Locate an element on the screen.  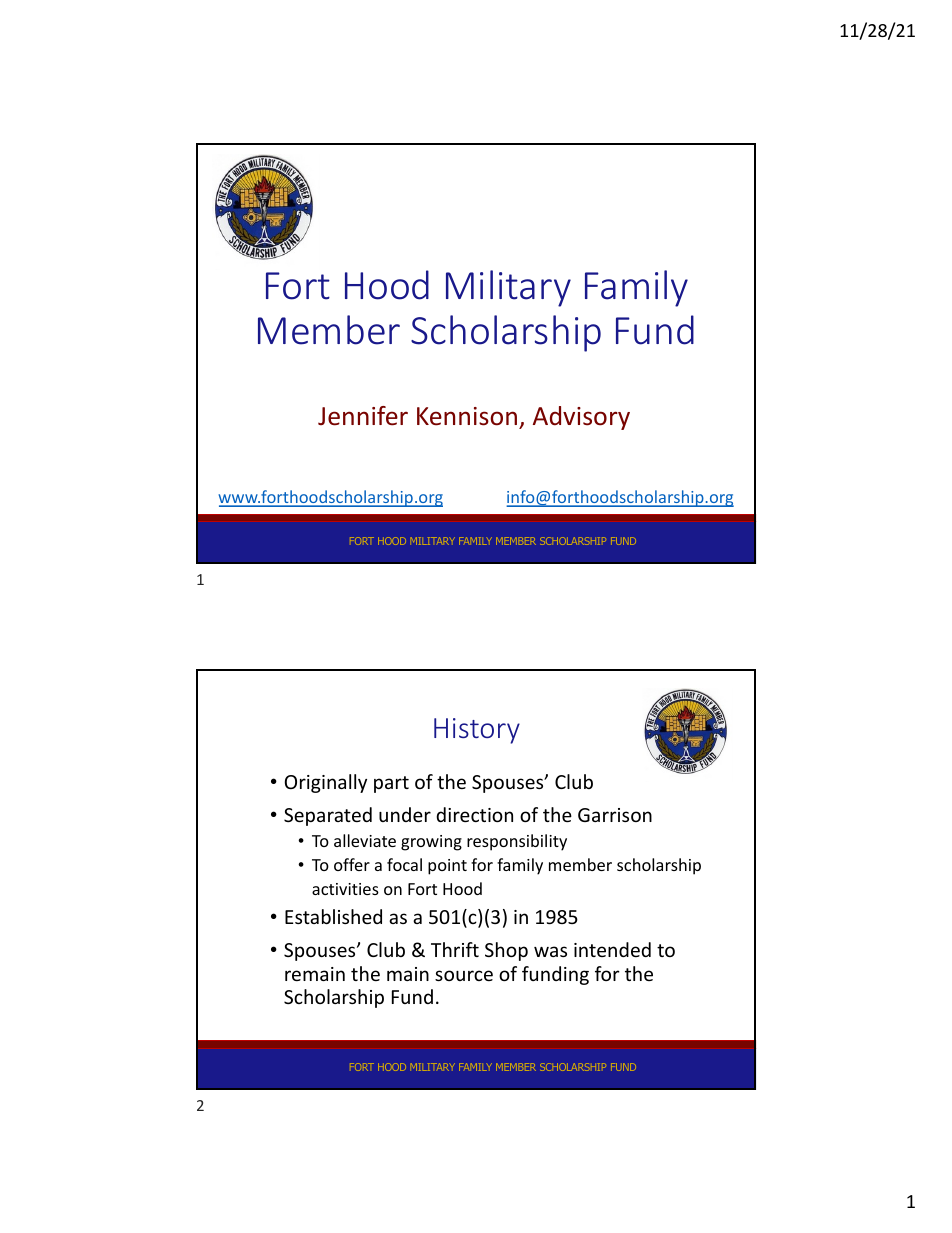
Jennifer is located at coordinates (363, 416).
